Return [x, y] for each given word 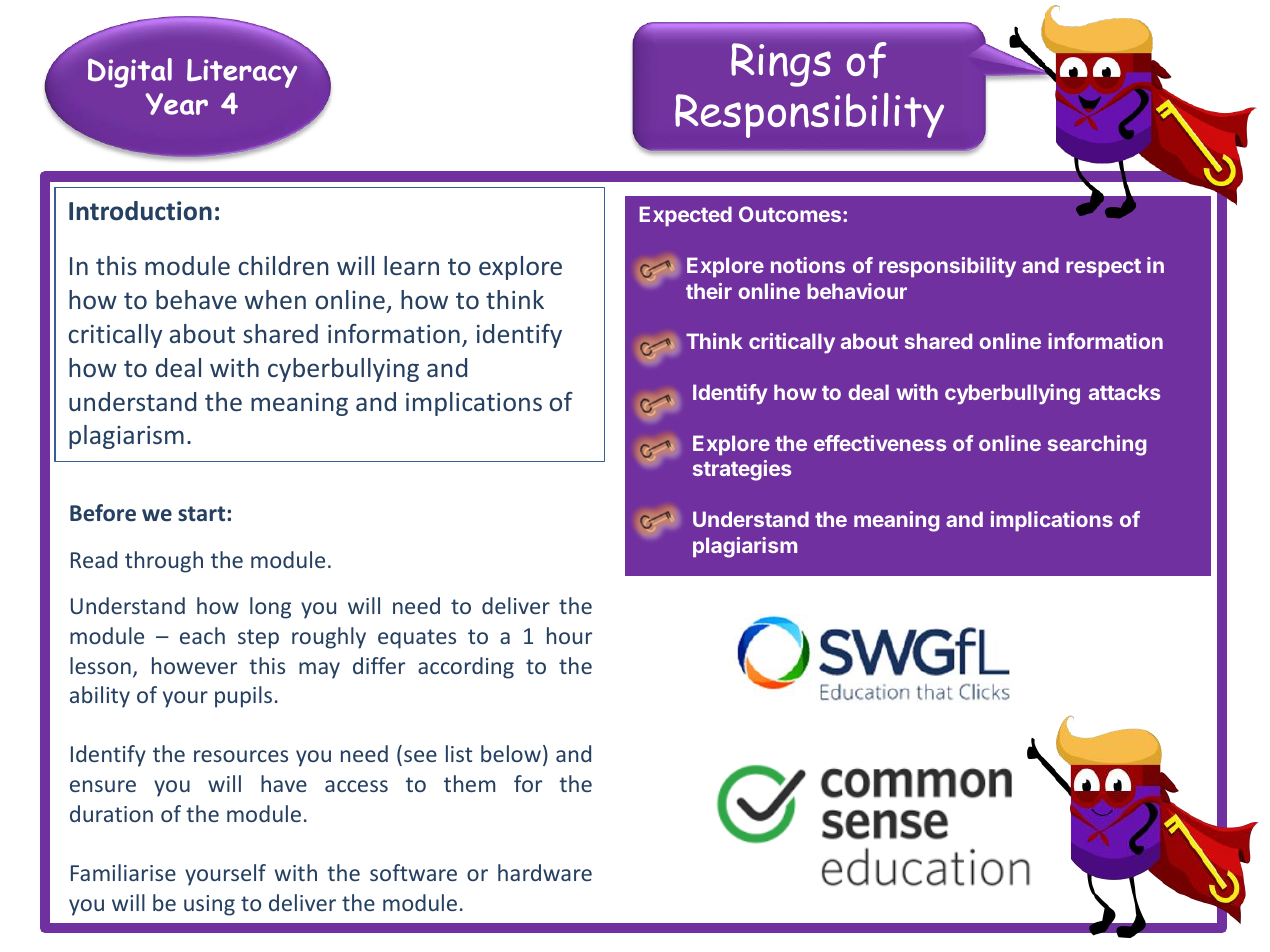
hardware [545, 872]
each [202, 635]
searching [1097, 445]
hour [569, 635]
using [209, 905]
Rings [781, 65]
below [511, 753]
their [709, 291]
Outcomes [790, 214]
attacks [1124, 392]
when [275, 299]
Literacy [242, 73]
